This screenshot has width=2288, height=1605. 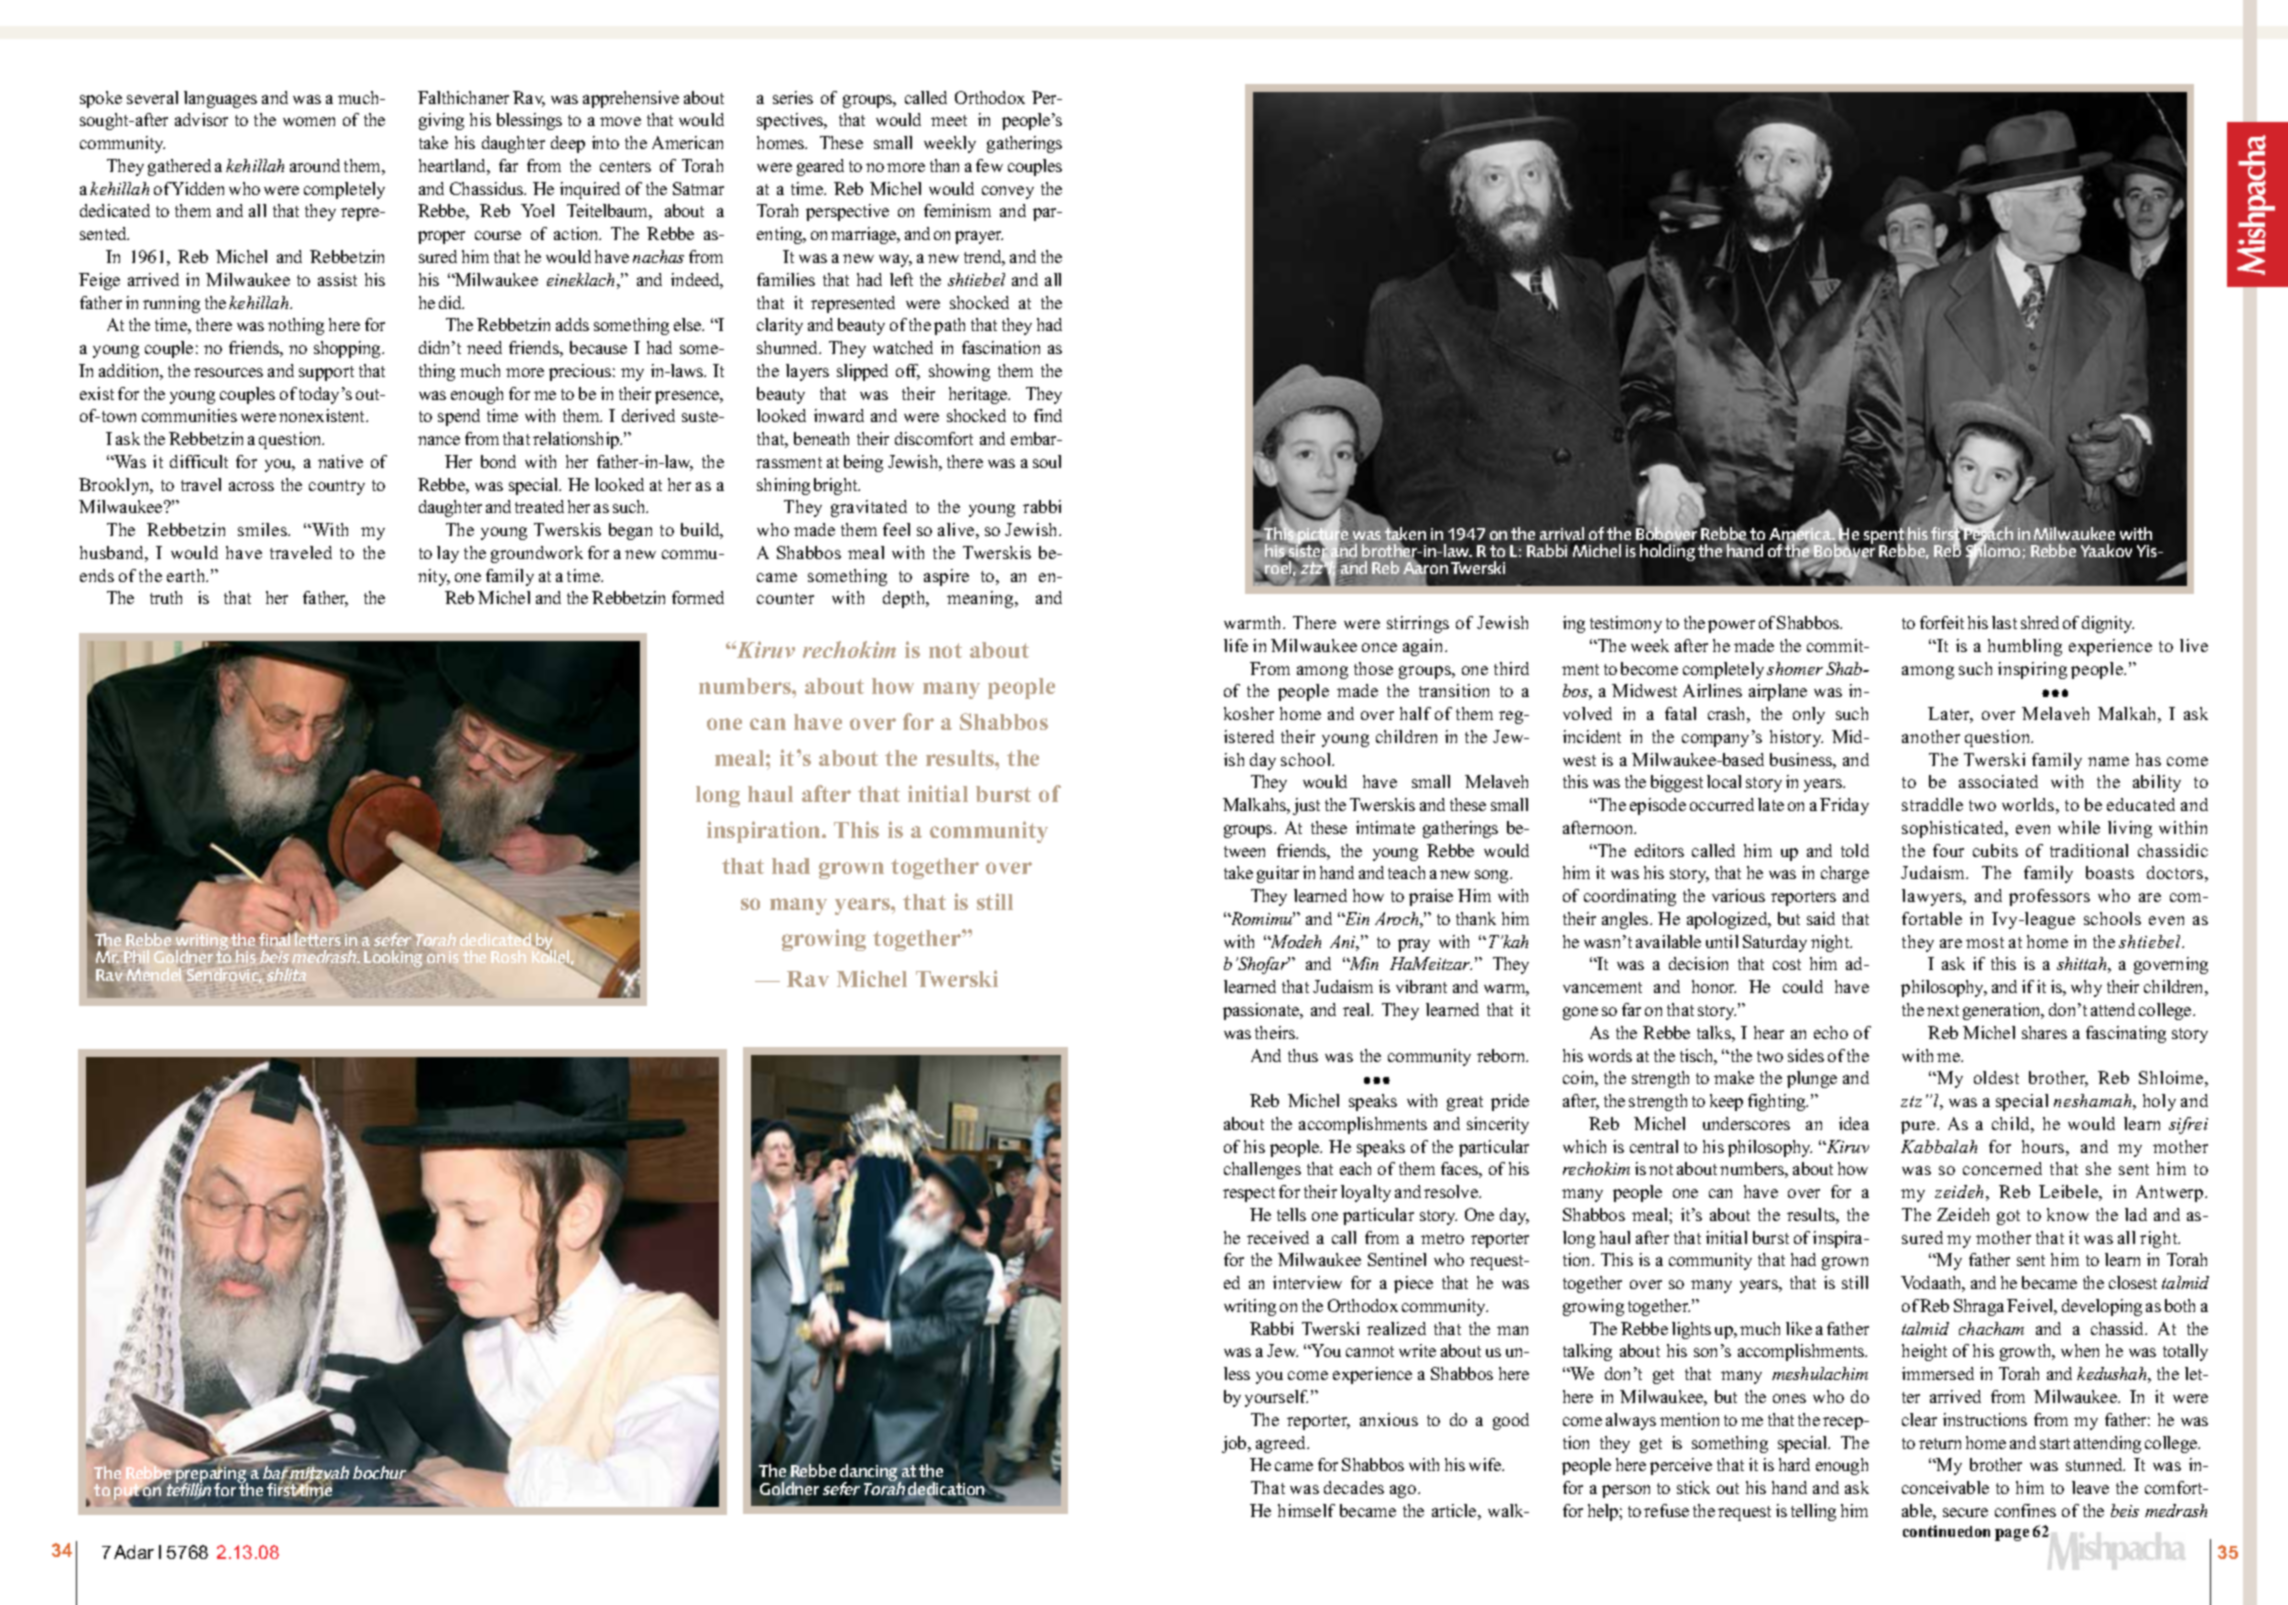 What do you see at coordinates (134, 1552) in the screenshot?
I see `Adar` at bounding box center [134, 1552].
